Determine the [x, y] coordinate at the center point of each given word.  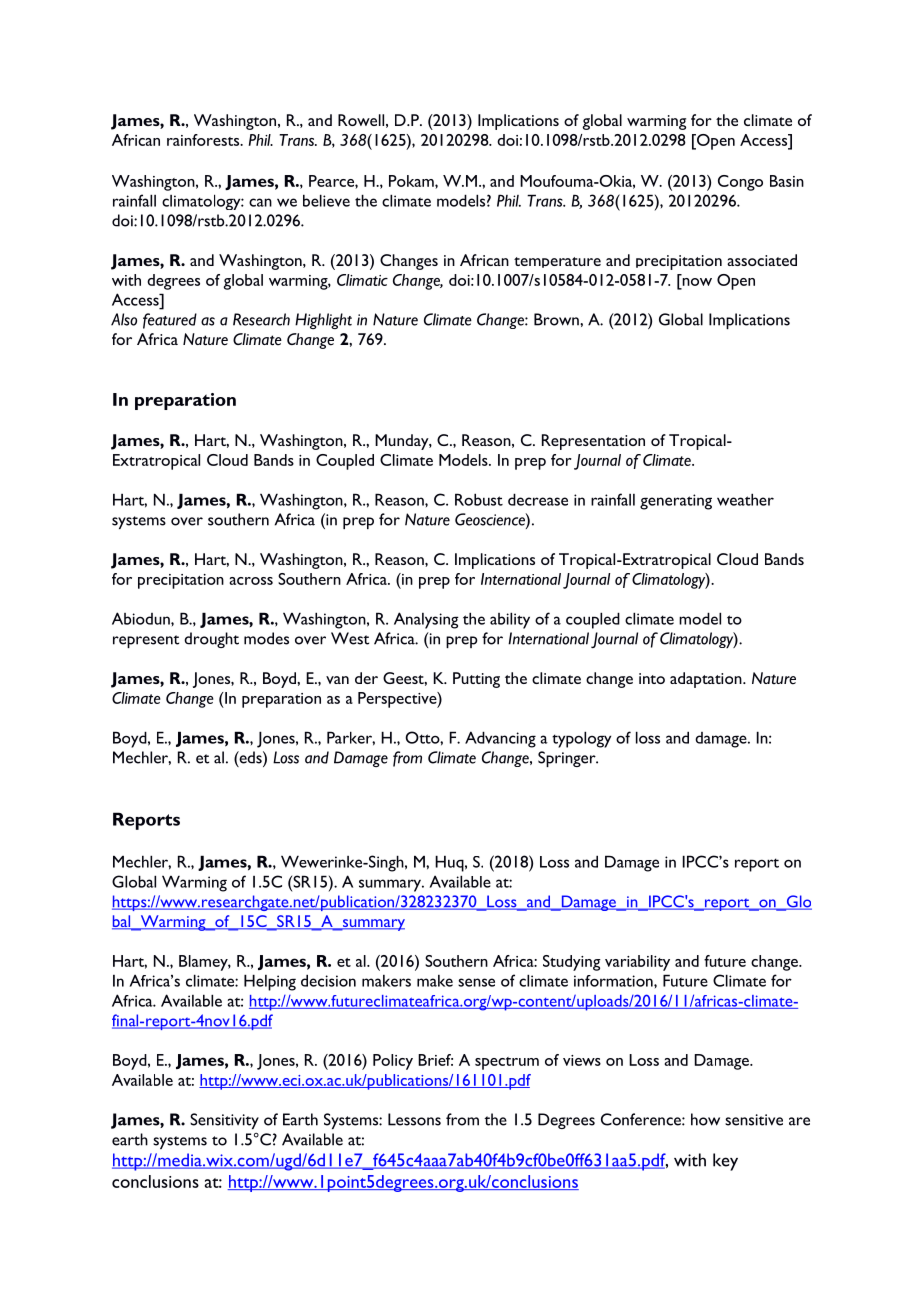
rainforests [204, 140]
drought [211, 640]
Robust [479, 499]
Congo [740, 183]
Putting [476, 680]
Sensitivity [224, 1121]
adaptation [707, 680]
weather [745, 499]
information [614, 981]
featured [170, 321]
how [705, 1119]
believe [326, 200]
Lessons [414, 1119]
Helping [270, 982]
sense [476, 982]
